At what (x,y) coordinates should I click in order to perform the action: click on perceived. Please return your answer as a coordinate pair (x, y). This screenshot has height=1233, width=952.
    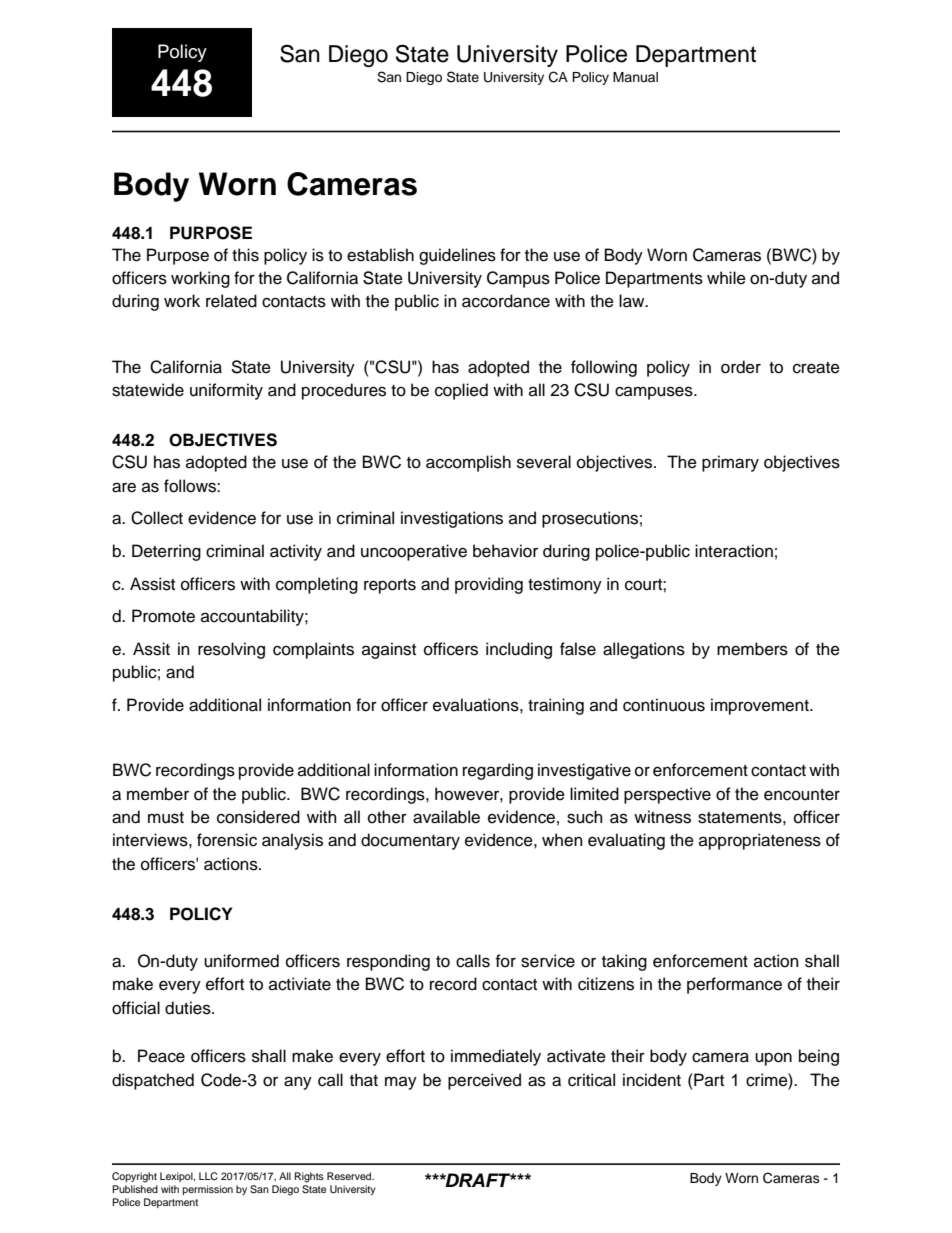
    Looking at the image, I should click on (484, 1081).
